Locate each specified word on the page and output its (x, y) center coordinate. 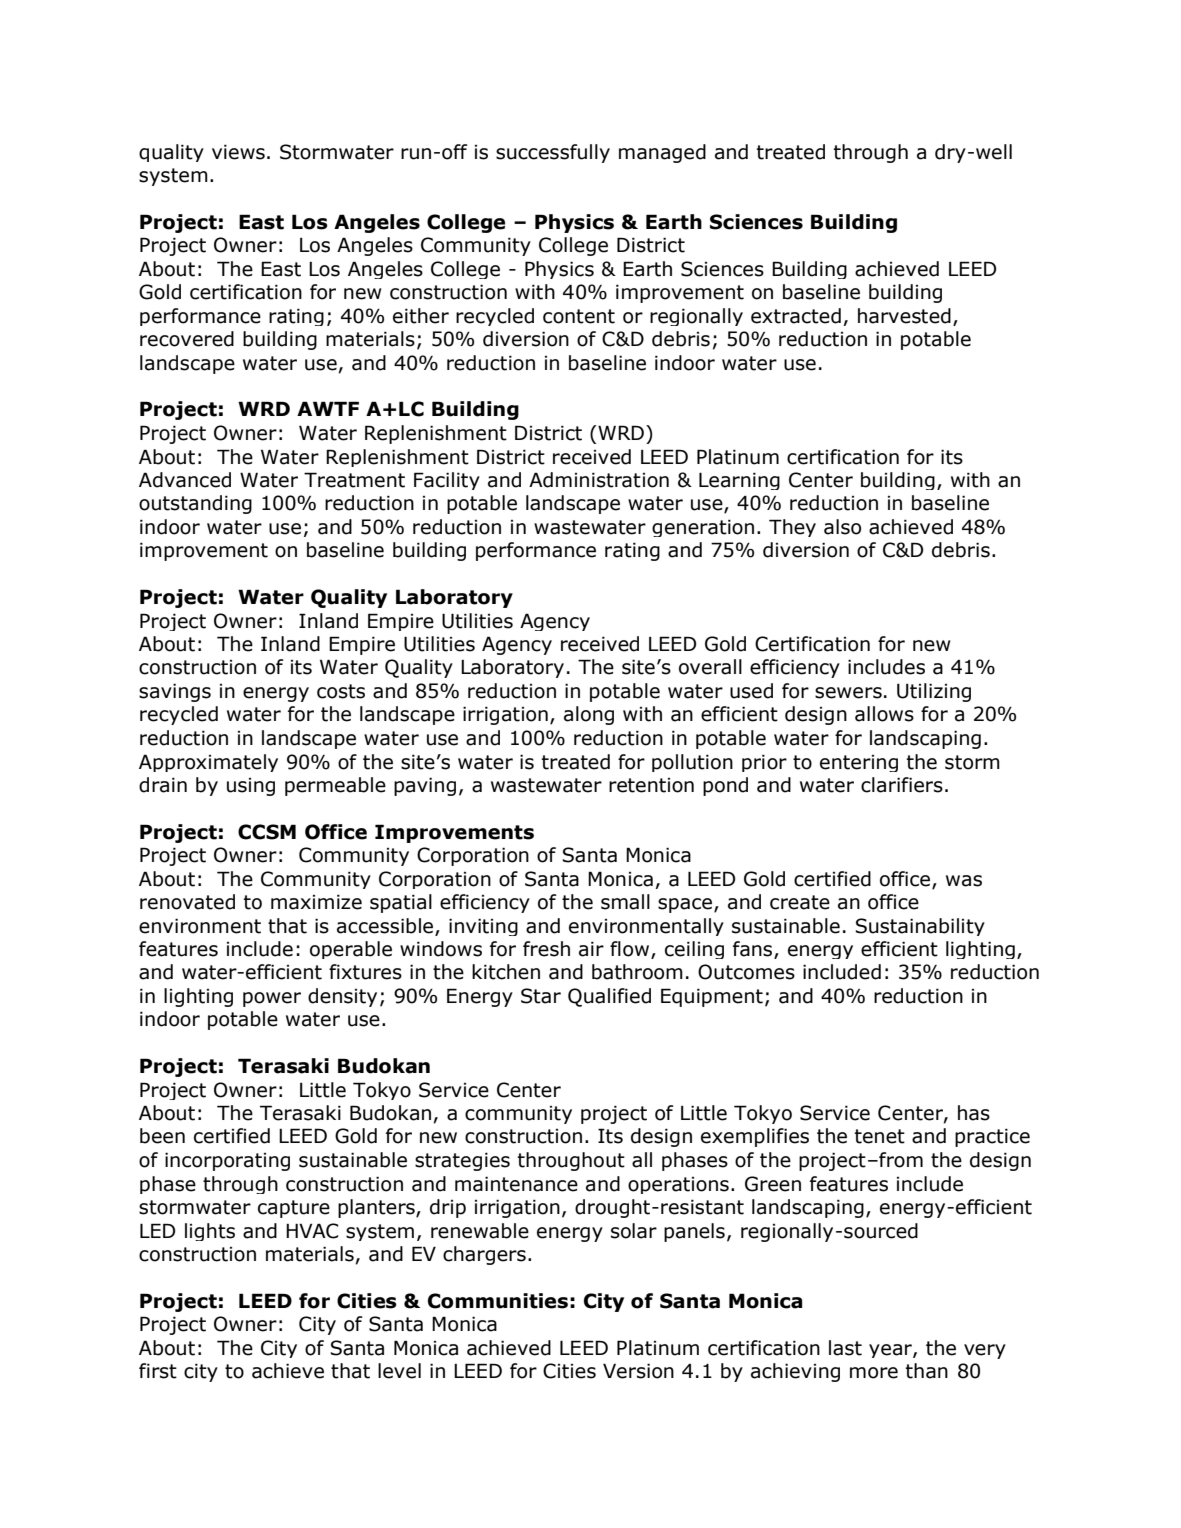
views (238, 152)
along (589, 715)
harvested (904, 316)
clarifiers (902, 785)
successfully (553, 153)
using (251, 787)
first (158, 1371)
